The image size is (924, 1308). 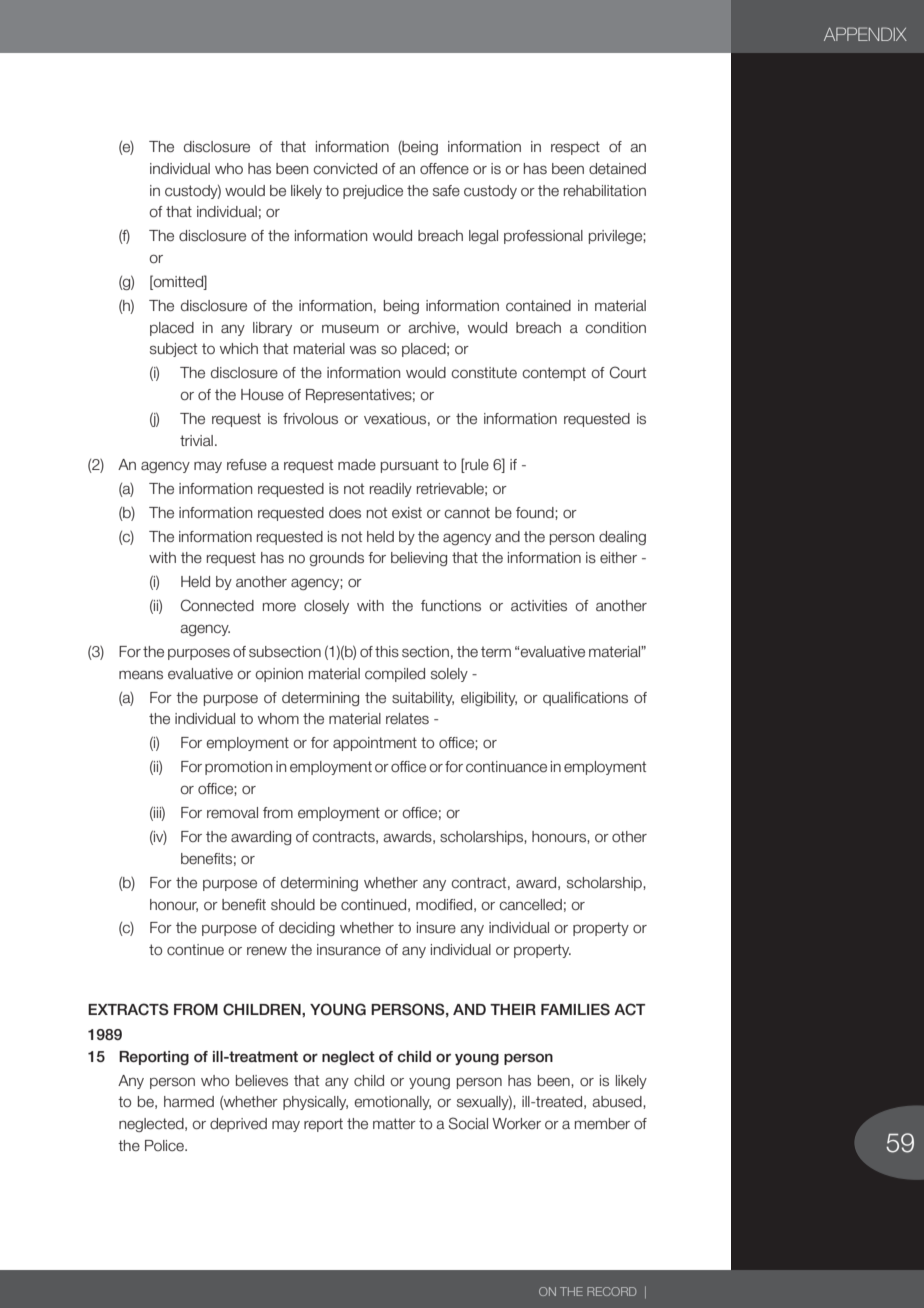 What do you see at coordinates (602, 1124) in the page?
I see `member` at bounding box center [602, 1124].
